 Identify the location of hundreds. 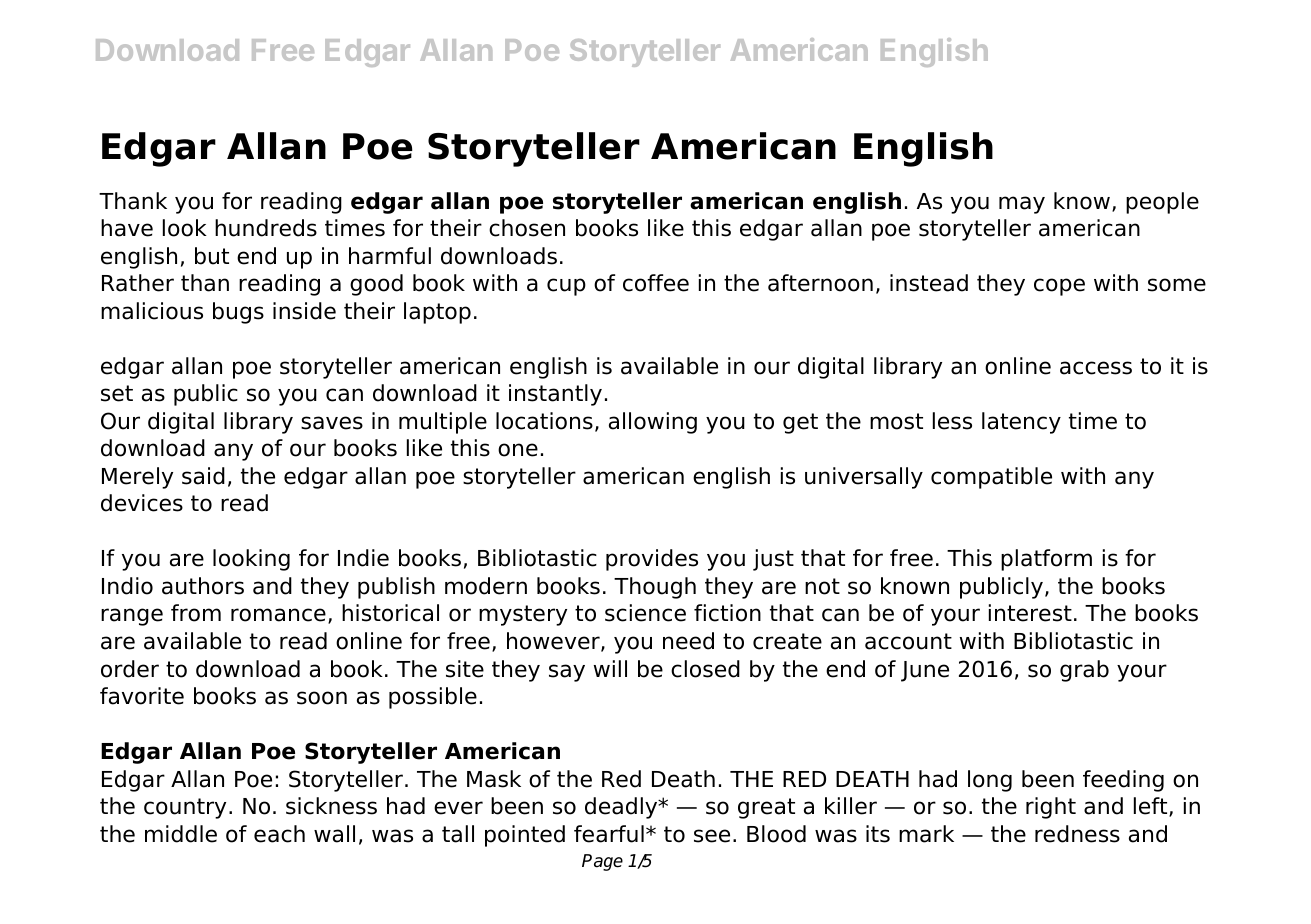
(266, 228).
